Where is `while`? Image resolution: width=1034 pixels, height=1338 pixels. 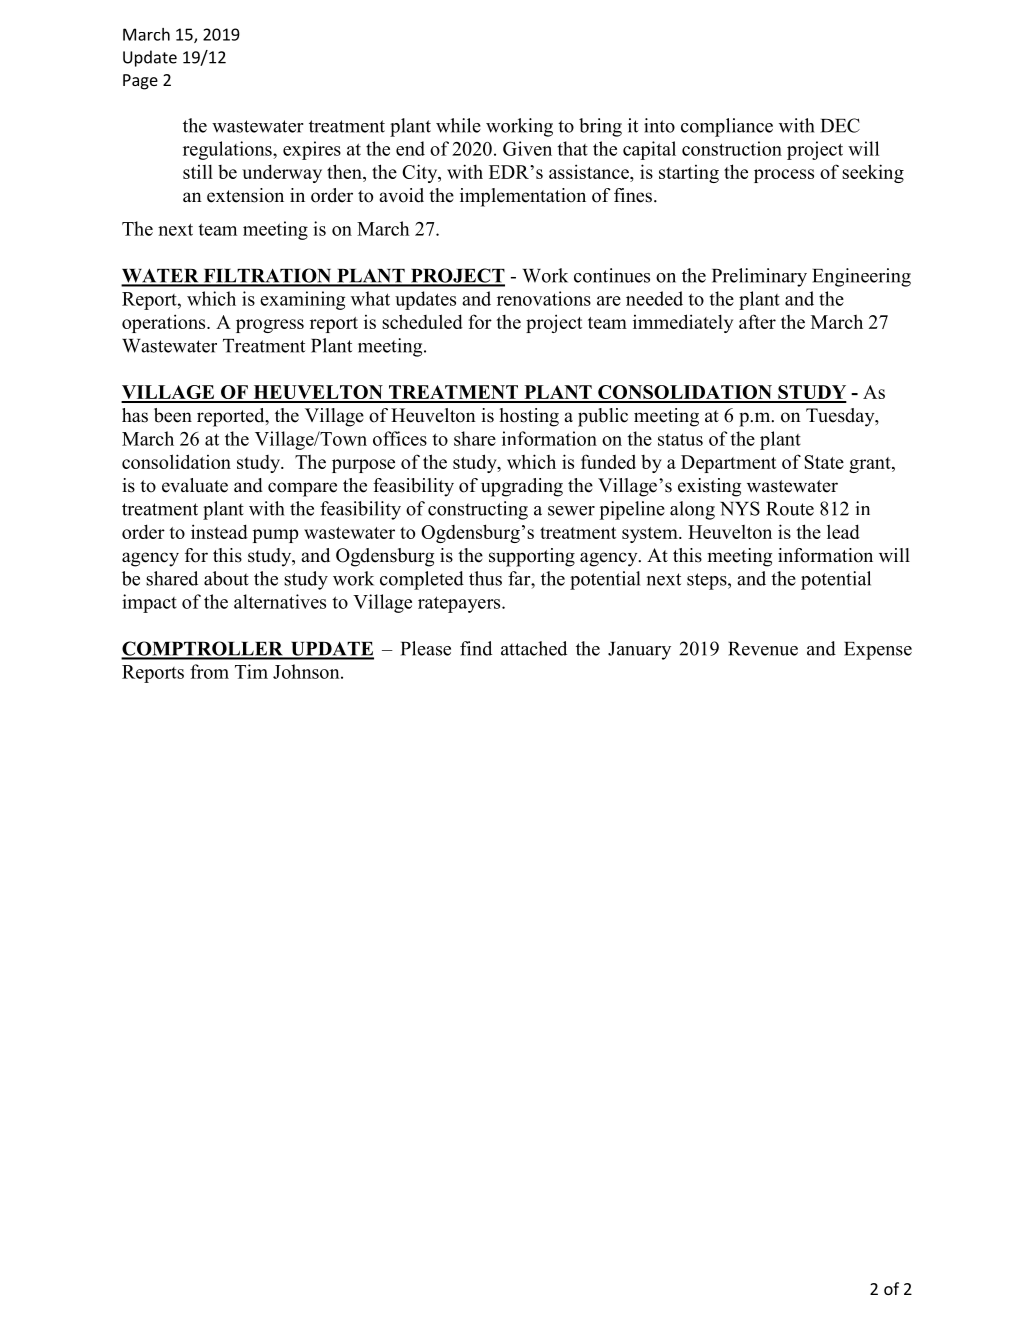 while is located at coordinates (458, 125).
